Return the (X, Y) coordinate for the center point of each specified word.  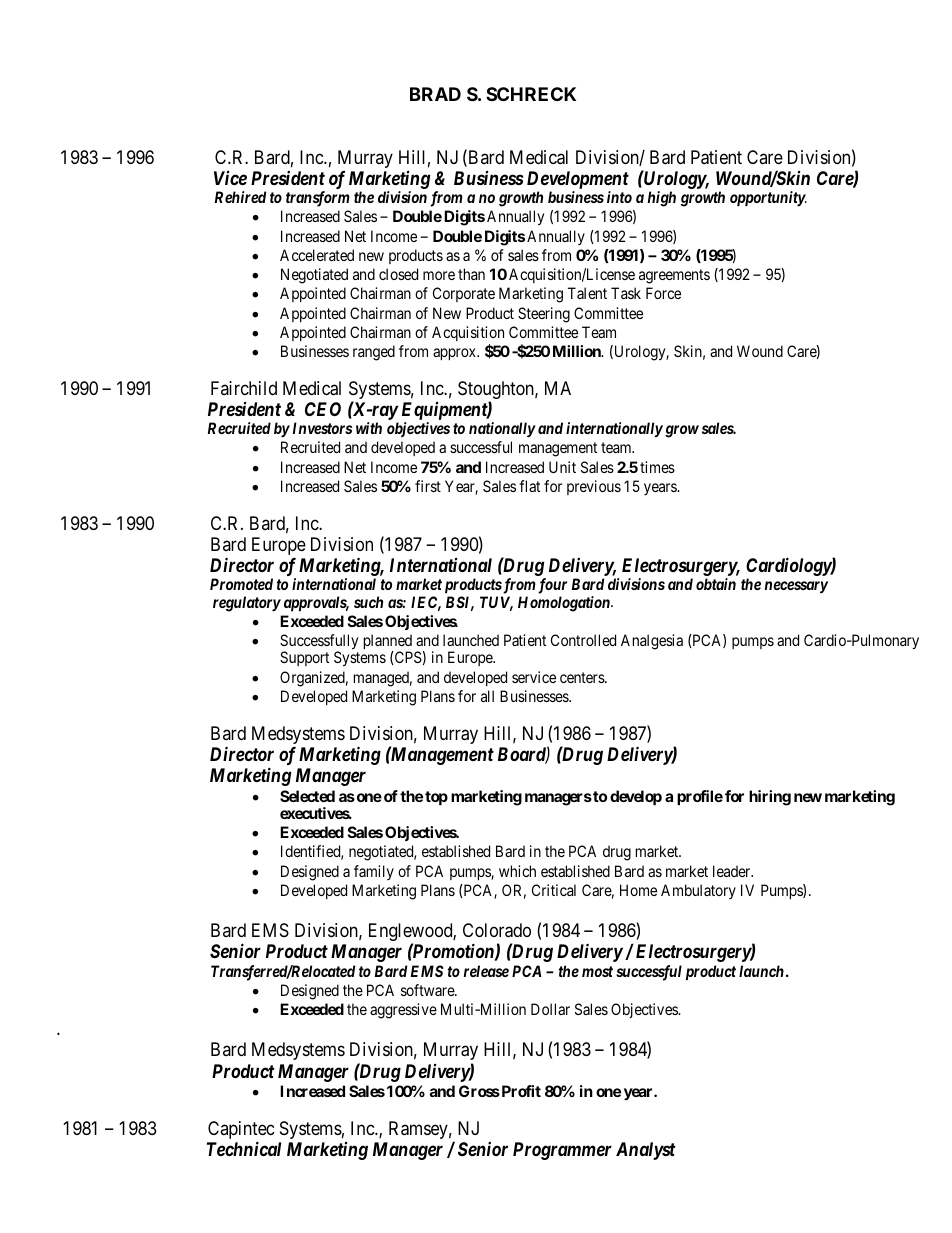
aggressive (403, 1011)
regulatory (247, 604)
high (661, 199)
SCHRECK (531, 94)
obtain (716, 584)
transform (318, 199)
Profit (520, 1091)
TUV (496, 603)
